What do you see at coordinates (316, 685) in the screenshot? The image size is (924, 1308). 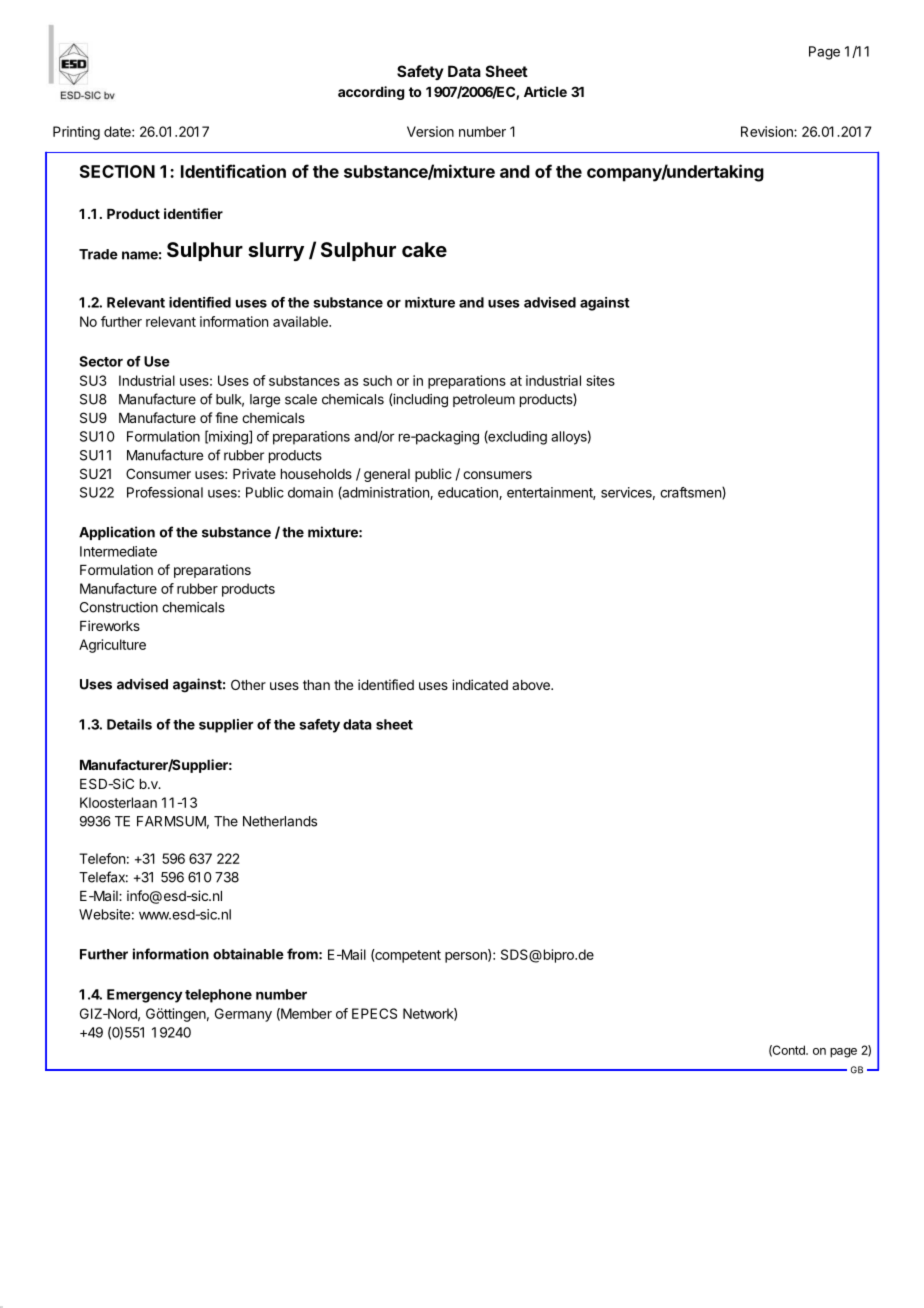 I see `than` at bounding box center [316, 685].
